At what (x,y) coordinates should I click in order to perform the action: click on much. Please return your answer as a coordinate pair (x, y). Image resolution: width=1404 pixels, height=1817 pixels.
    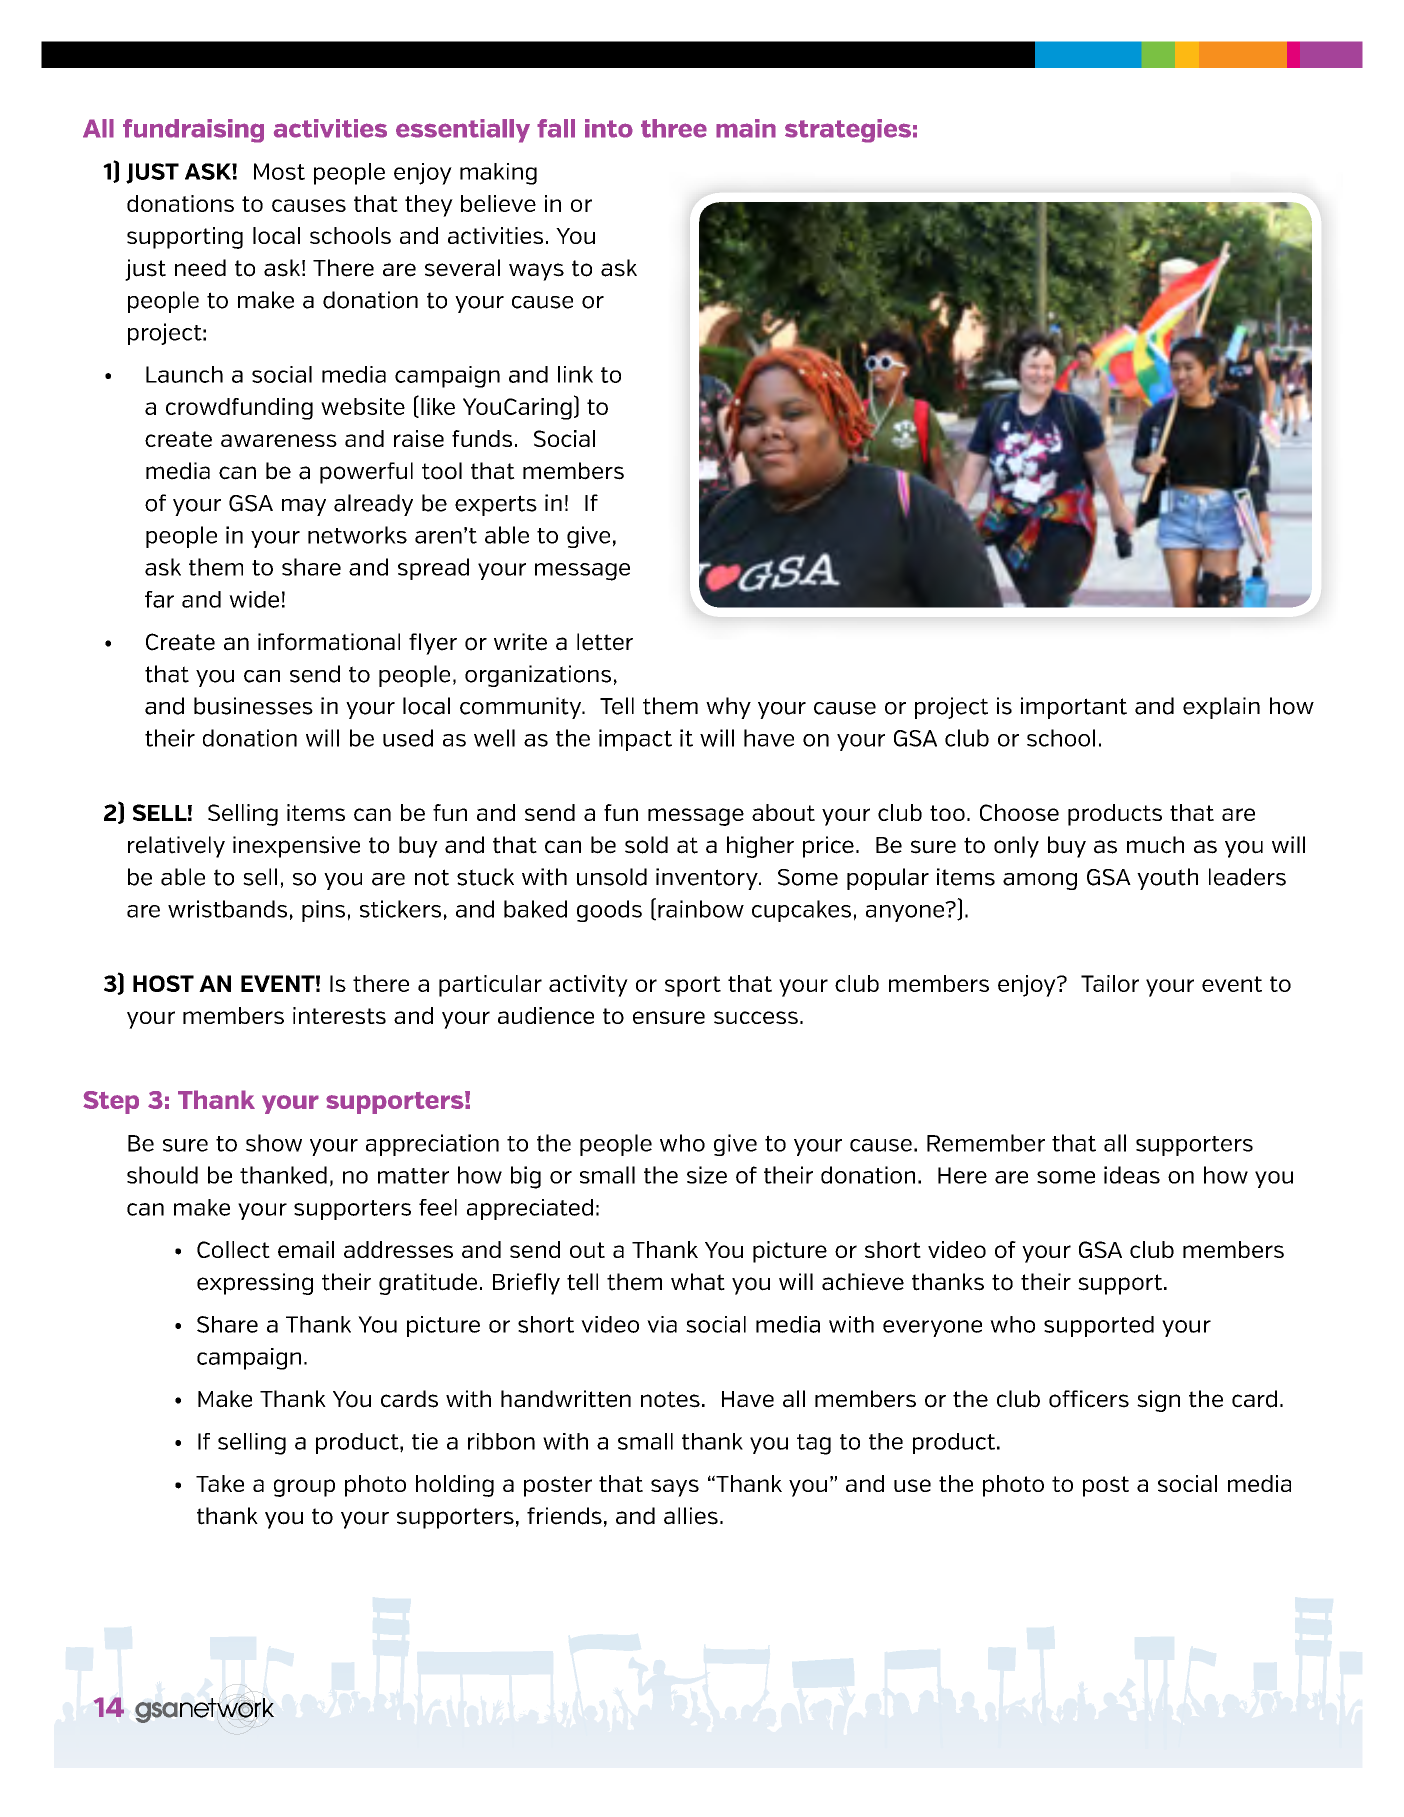
    Looking at the image, I should click on (1155, 845).
